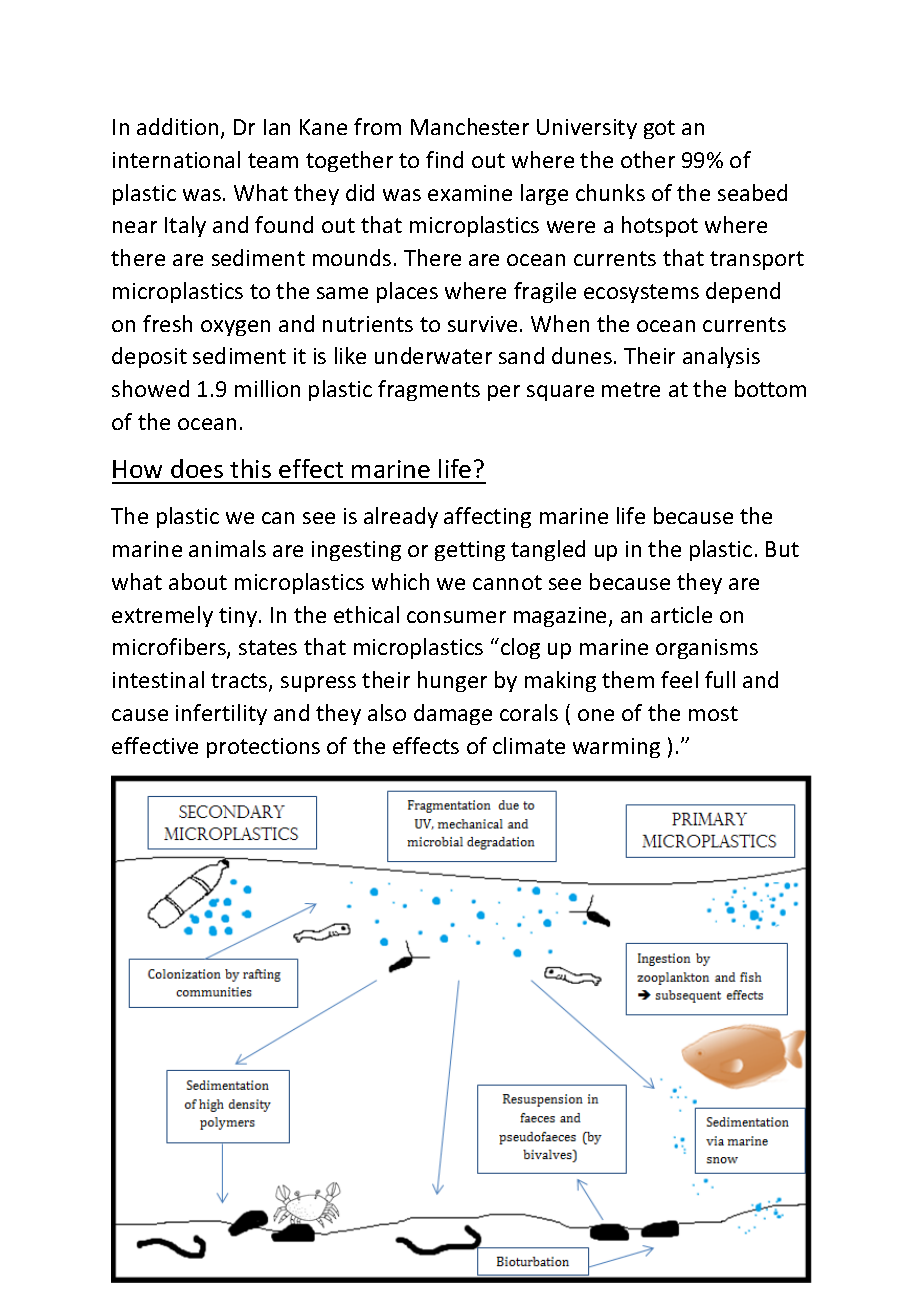 The height and width of the screenshot is (1308, 924). Describe the element at coordinates (197, 468) in the screenshot. I see `does` at that location.
